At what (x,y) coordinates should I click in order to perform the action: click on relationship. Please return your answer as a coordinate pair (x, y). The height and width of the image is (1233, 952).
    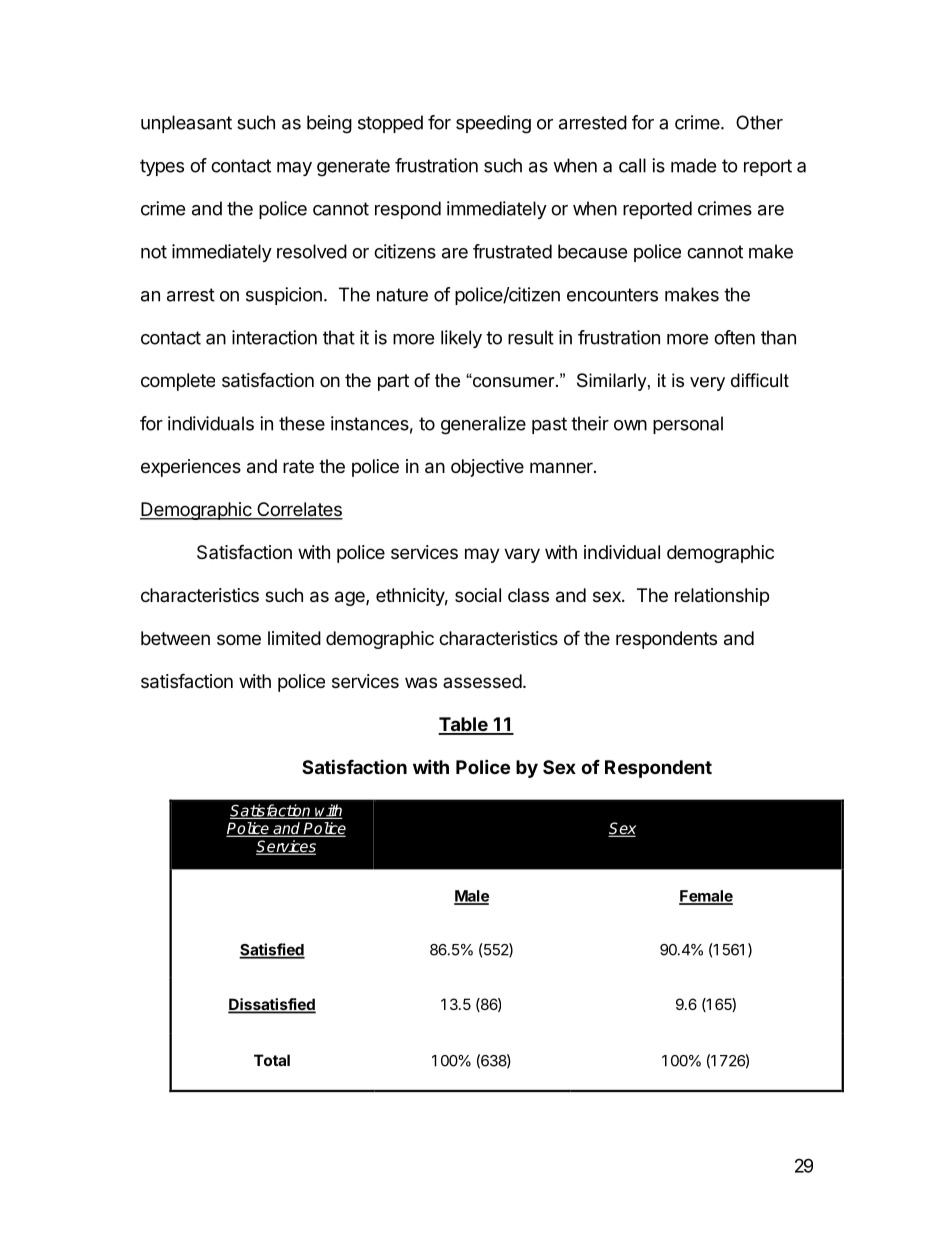
    Looking at the image, I should click on (722, 597).
